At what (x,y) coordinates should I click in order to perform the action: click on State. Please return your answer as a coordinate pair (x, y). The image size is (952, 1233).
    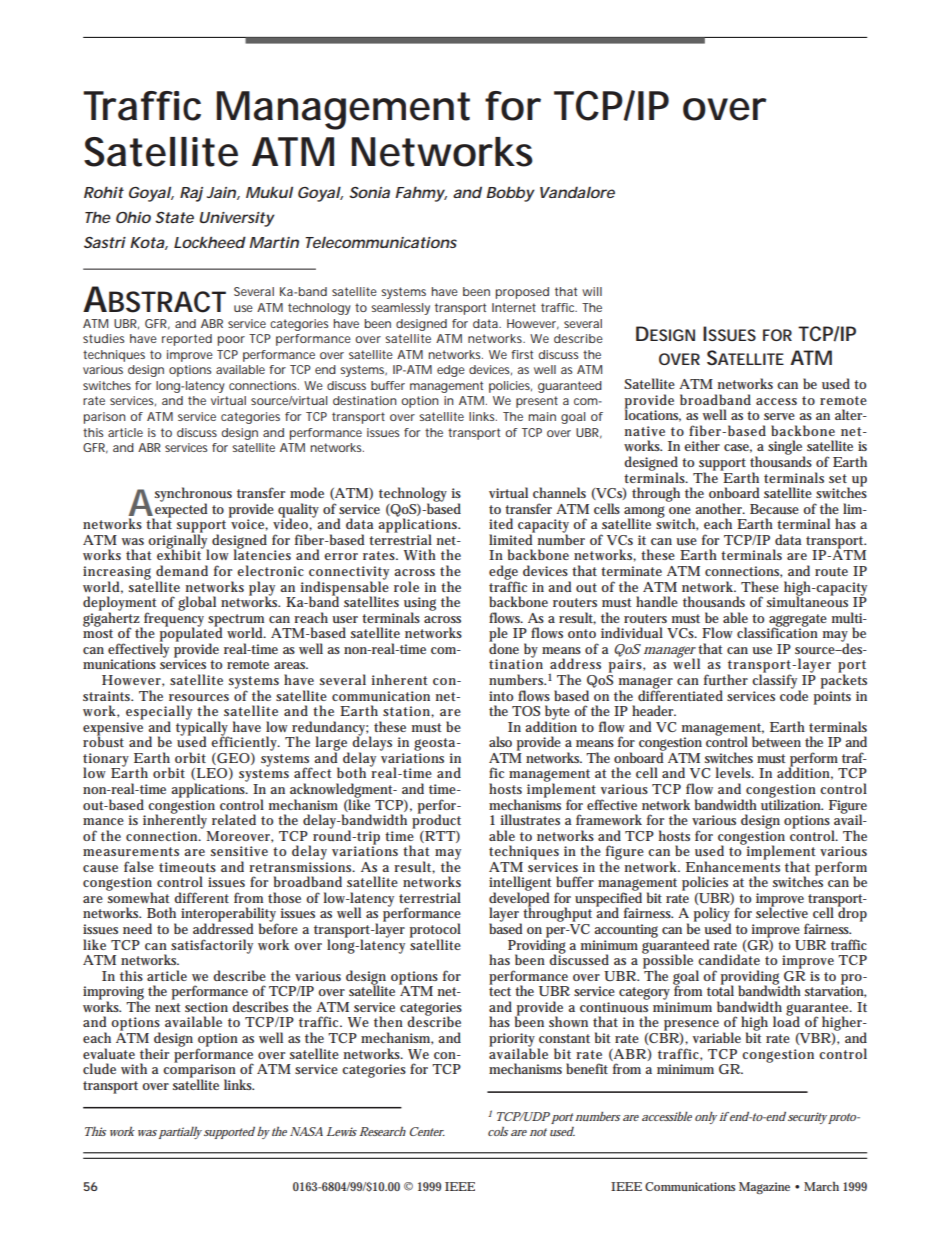
    Looking at the image, I should click on (174, 217).
